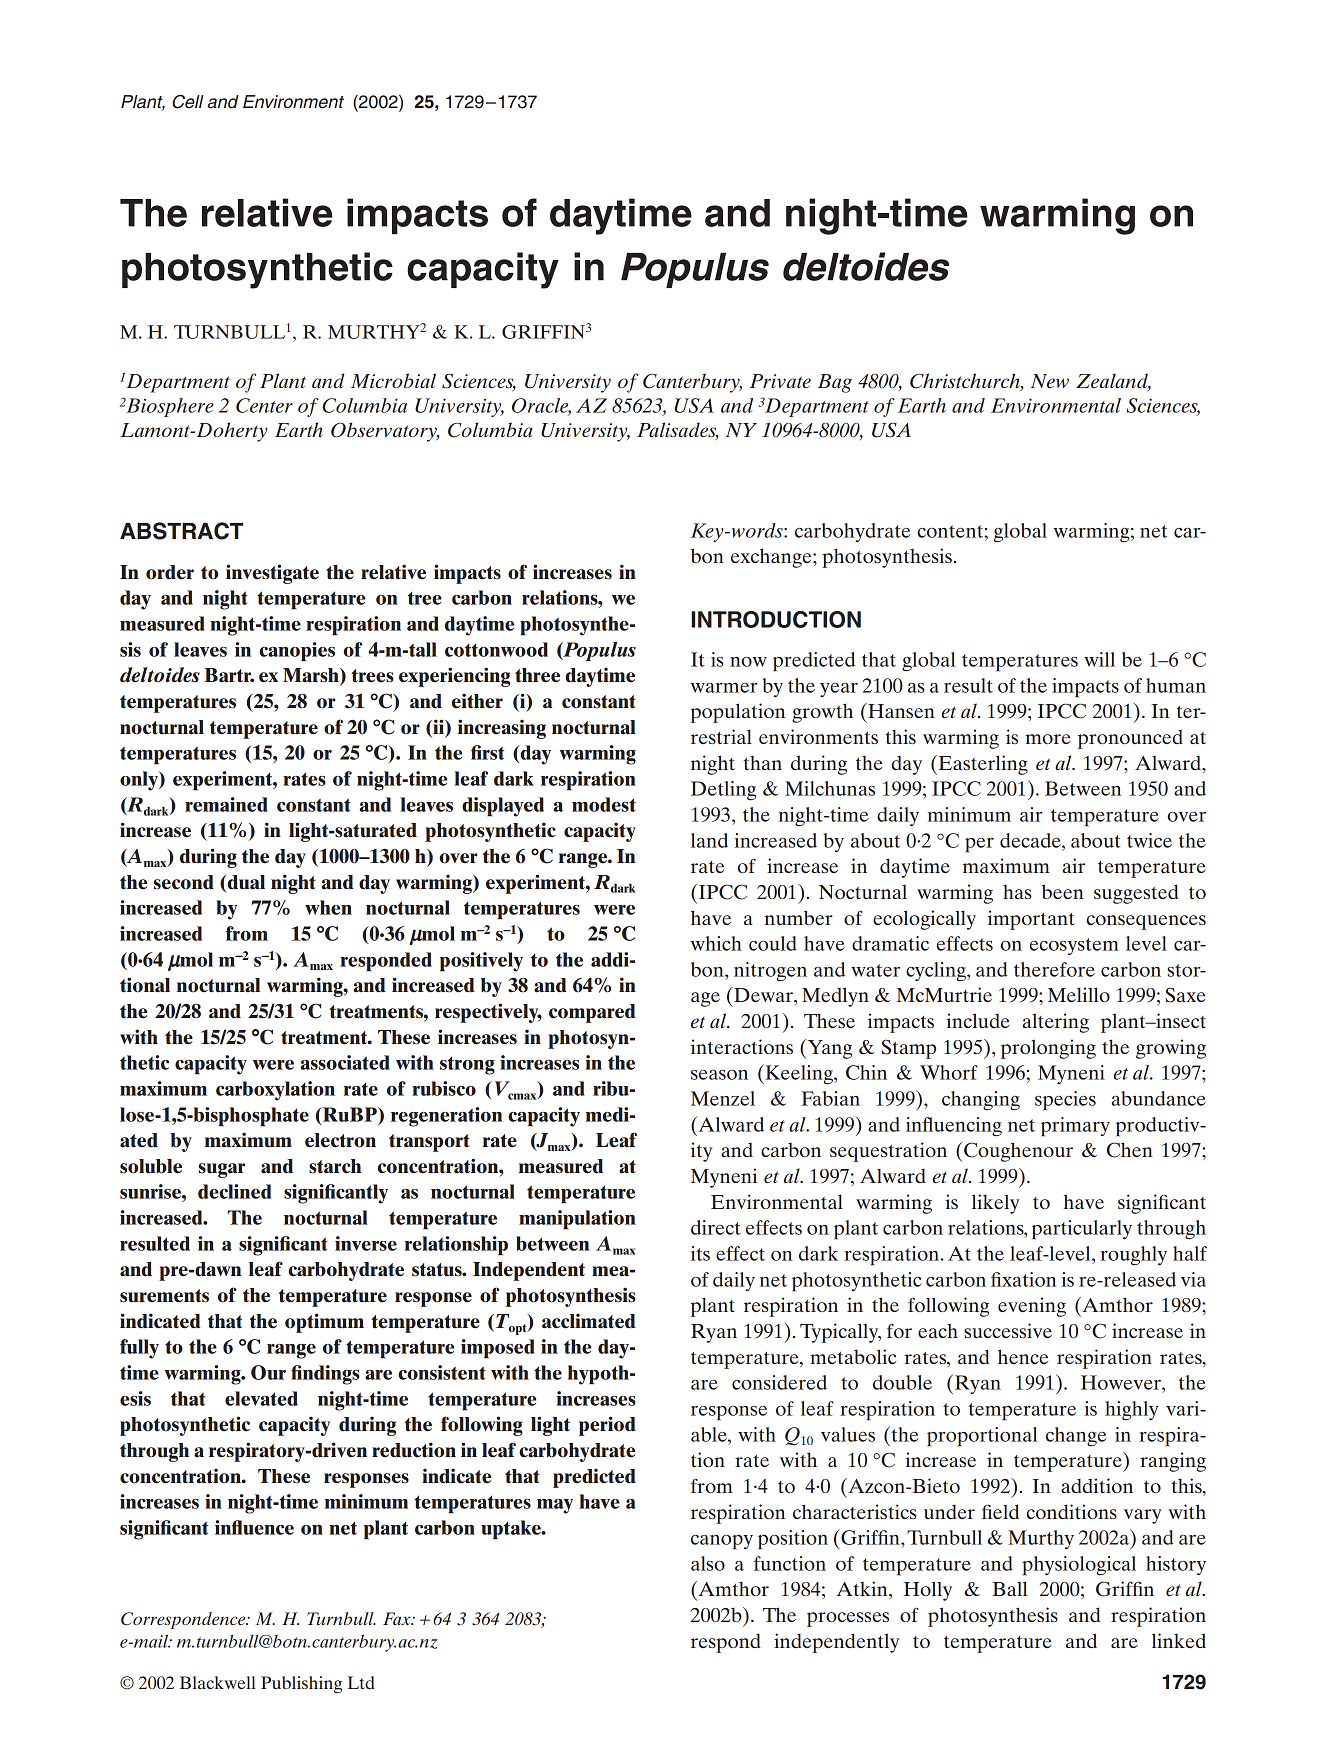 The height and width of the screenshot is (1757, 1337). What do you see at coordinates (604, 804) in the screenshot?
I see `modest` at bounding box center [604, 804].
